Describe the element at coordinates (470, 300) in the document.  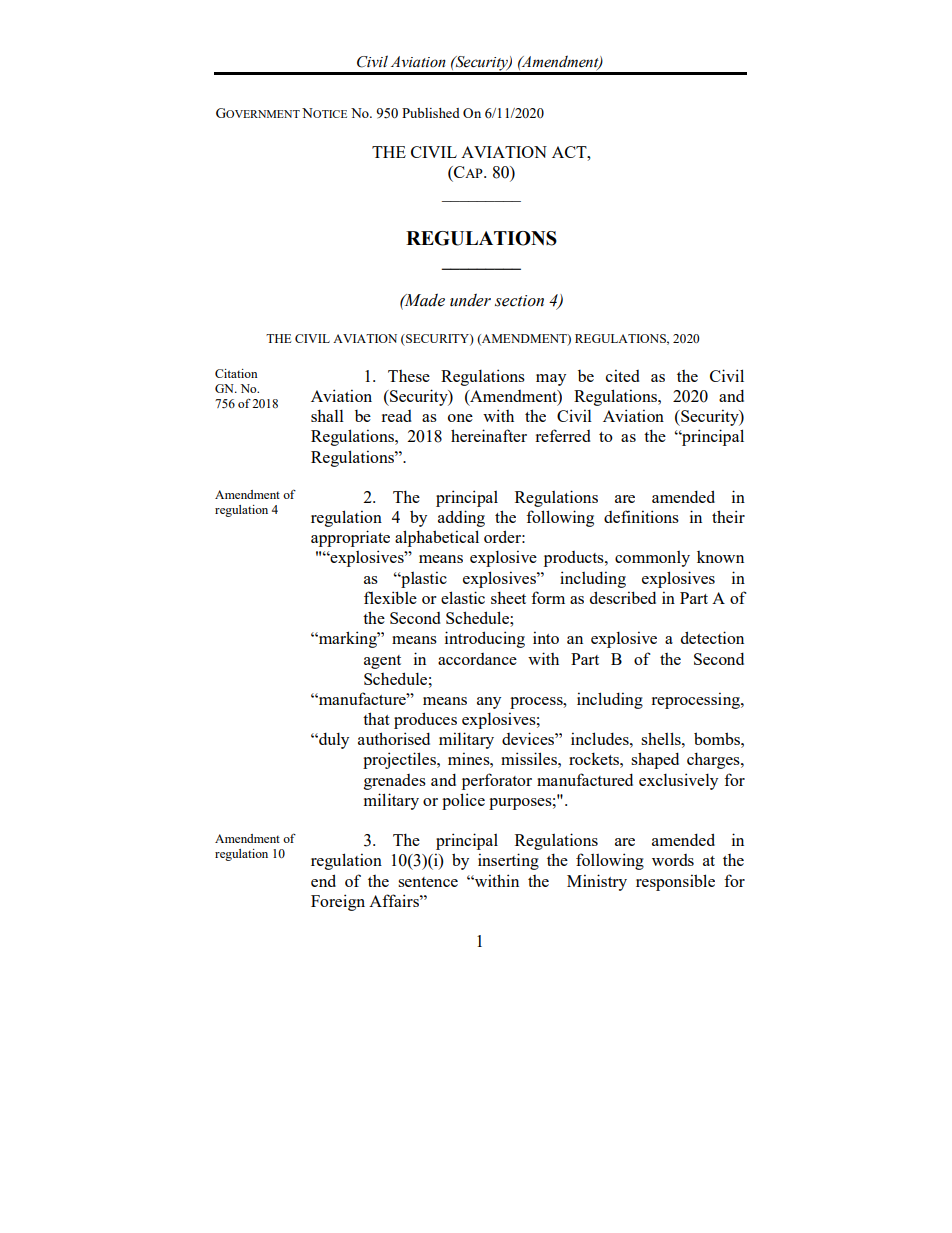
I see `under` at that location.
